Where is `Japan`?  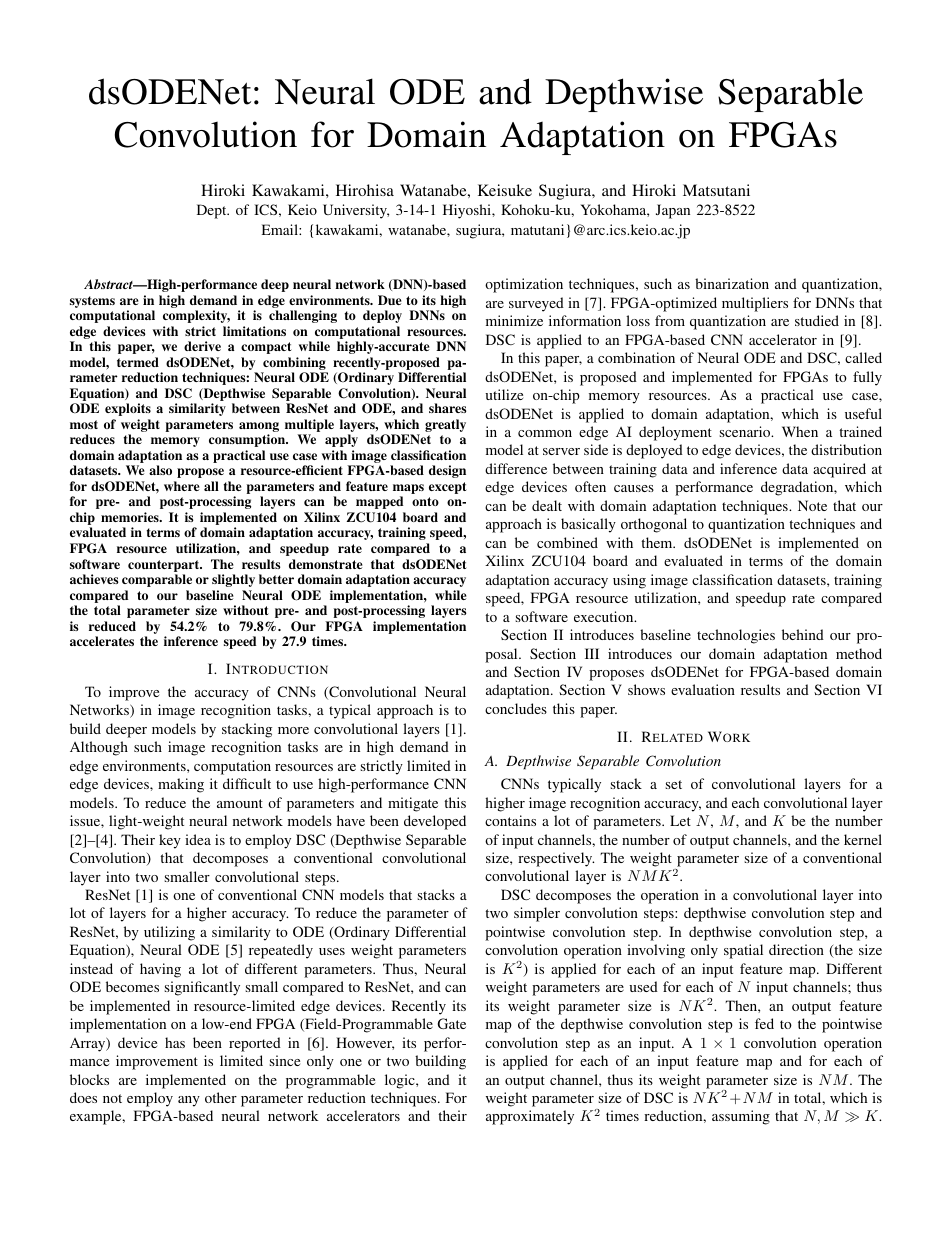 Japan is located at coordinates (673, 211).
